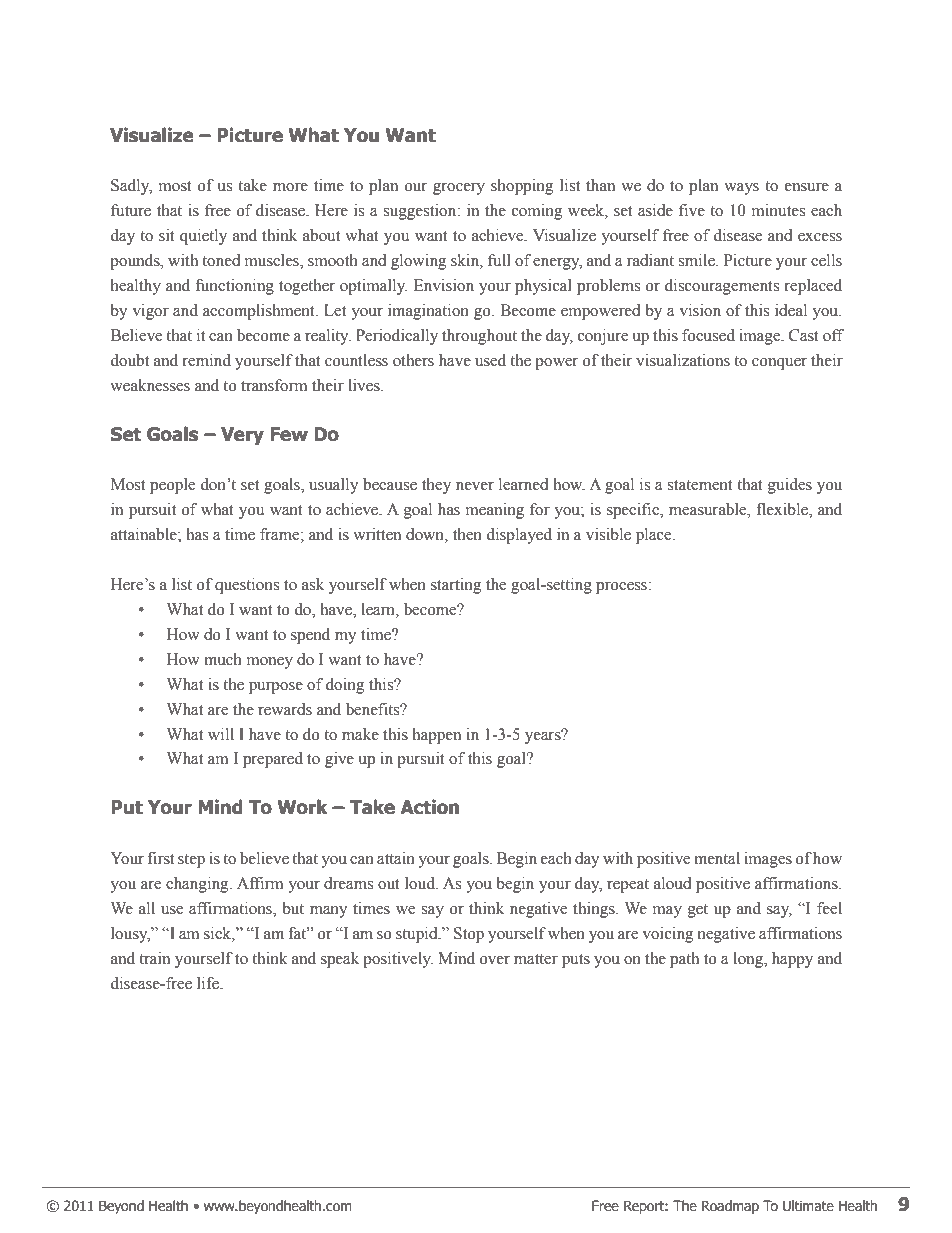 Image resolution: width=952 pixels, height=1233 pixels. I want to click on life, so click(209, 983).
